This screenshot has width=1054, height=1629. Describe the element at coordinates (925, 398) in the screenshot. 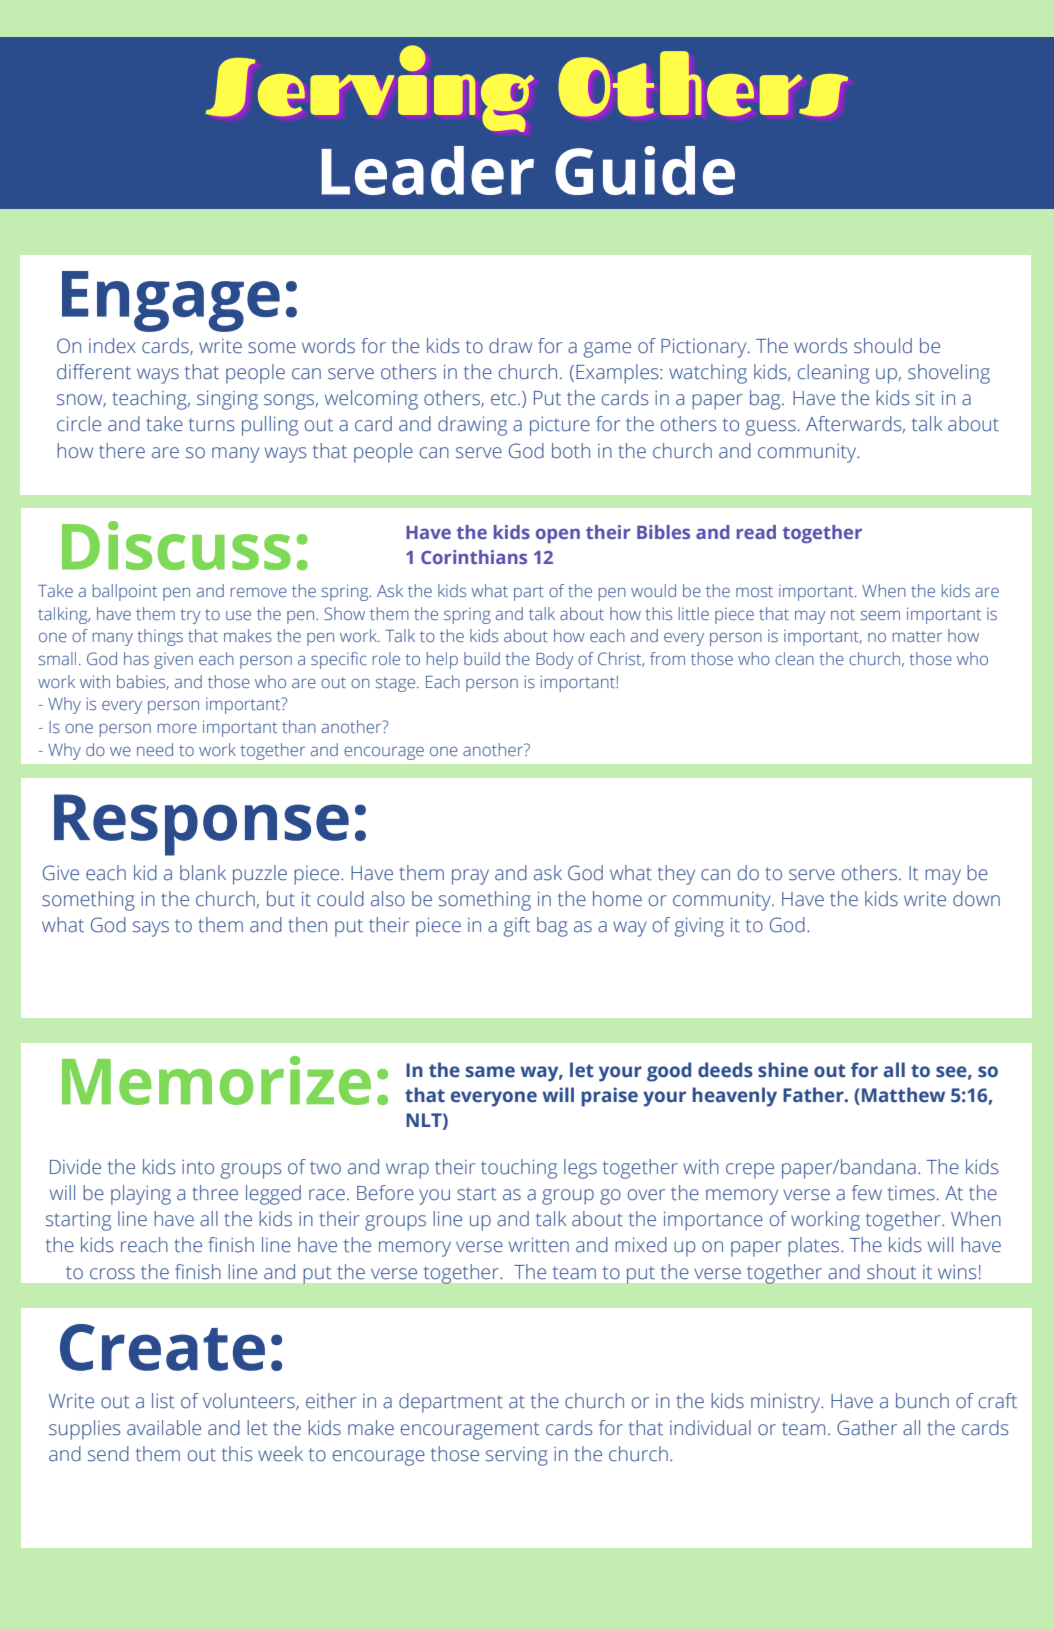

I see `sit` at that location.
